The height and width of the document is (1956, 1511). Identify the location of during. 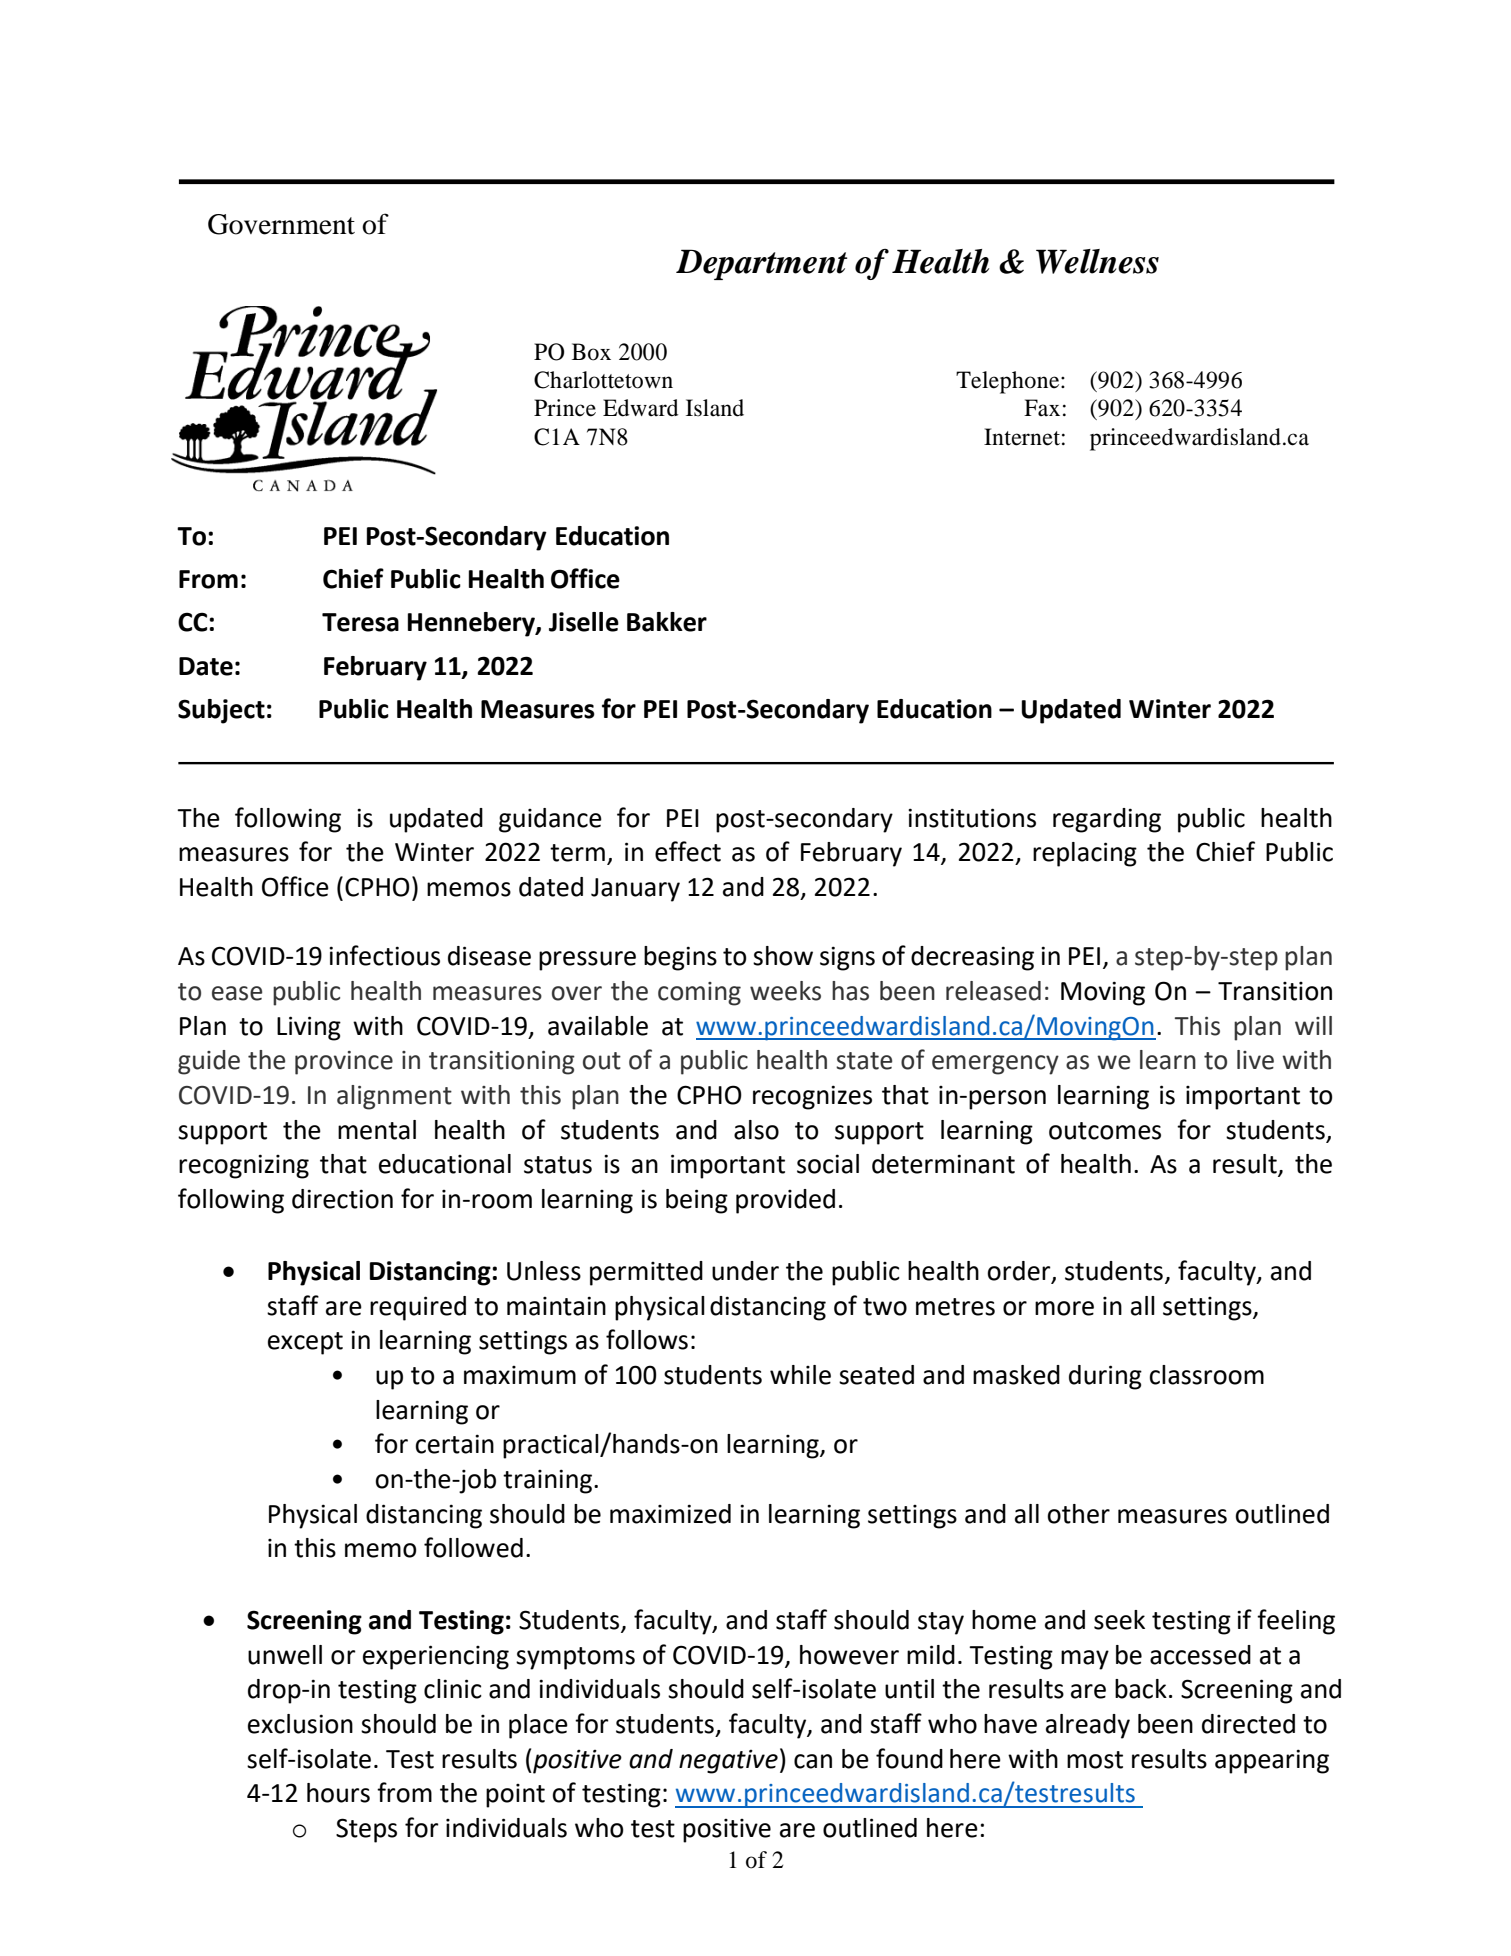
(1105, 1377).
